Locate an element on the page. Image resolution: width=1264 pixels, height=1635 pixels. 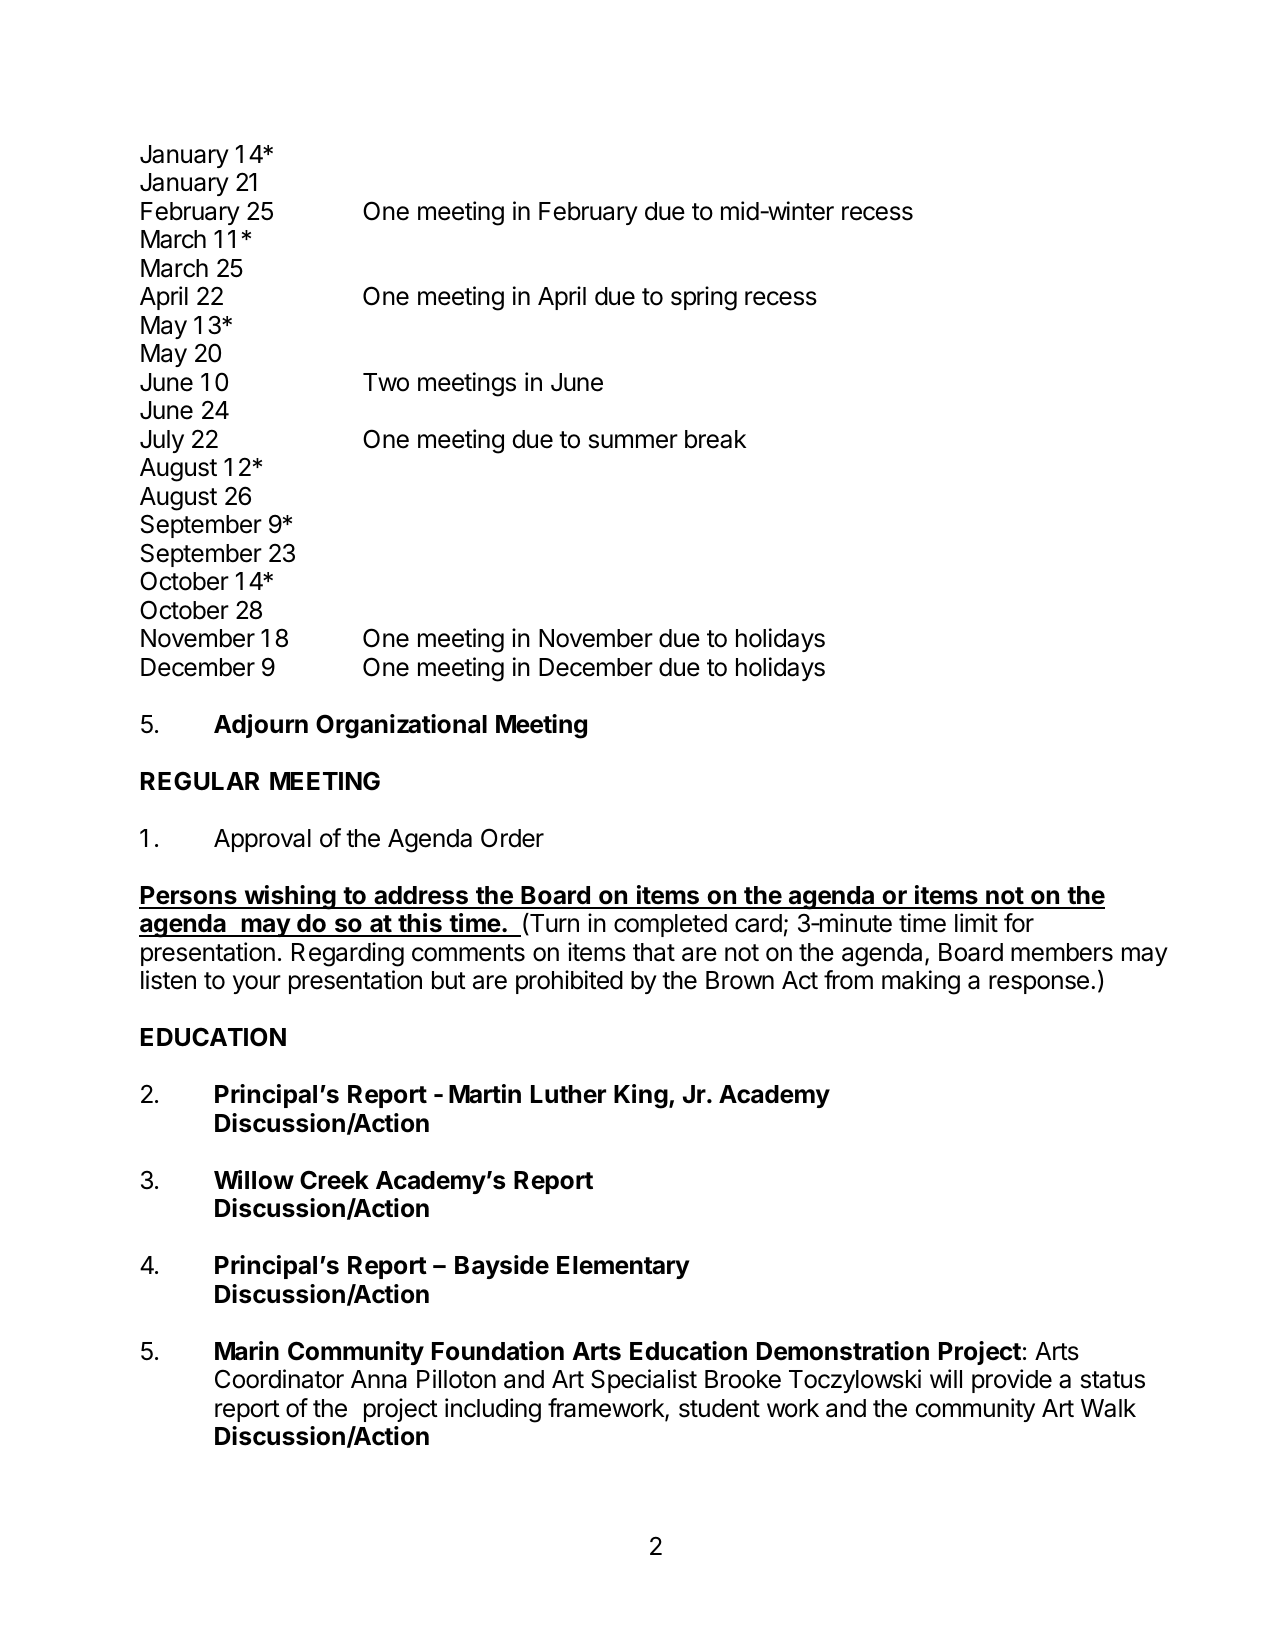
for is located at coordinates (1019, 923).
